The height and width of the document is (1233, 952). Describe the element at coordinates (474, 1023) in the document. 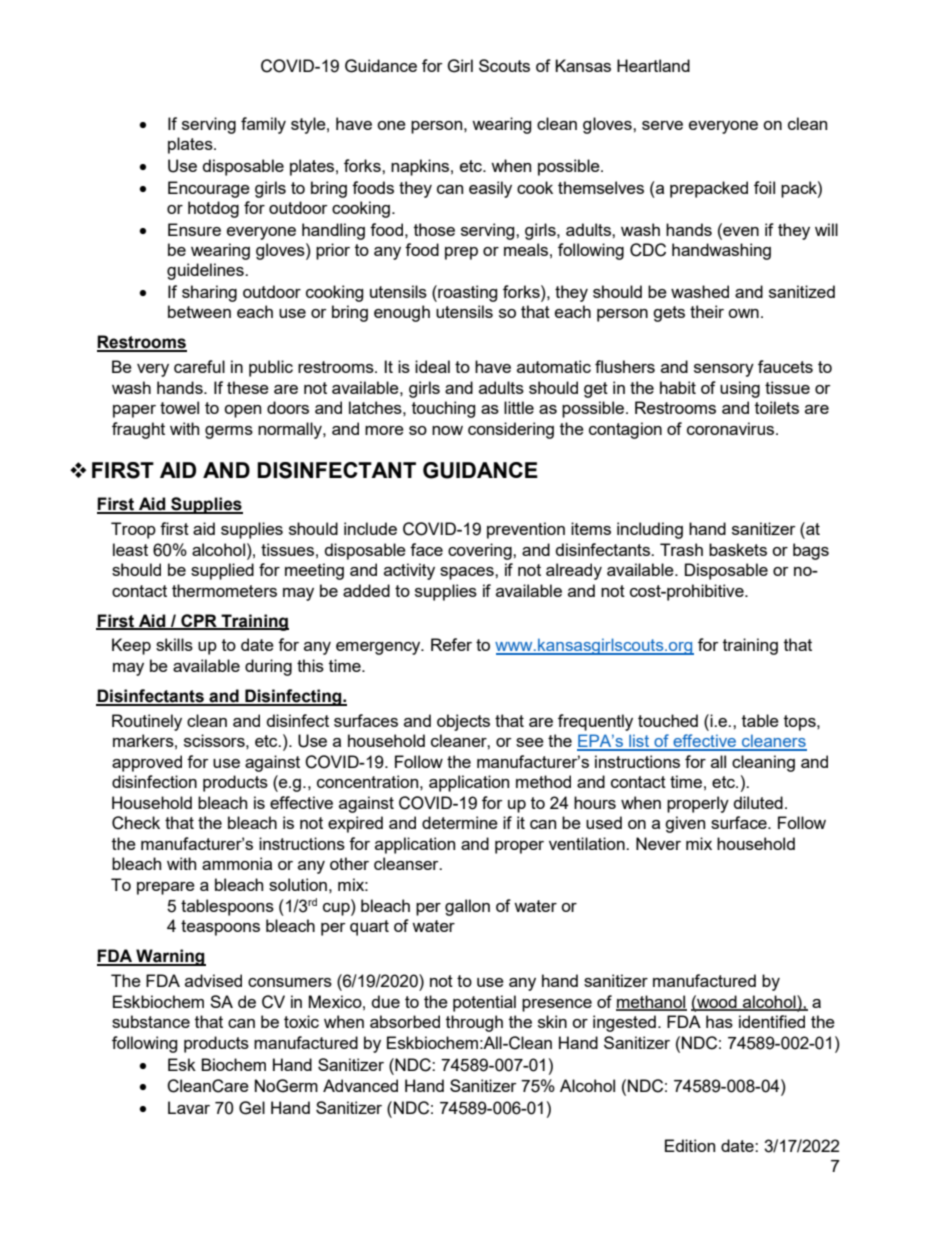

I see `through` at that location.
